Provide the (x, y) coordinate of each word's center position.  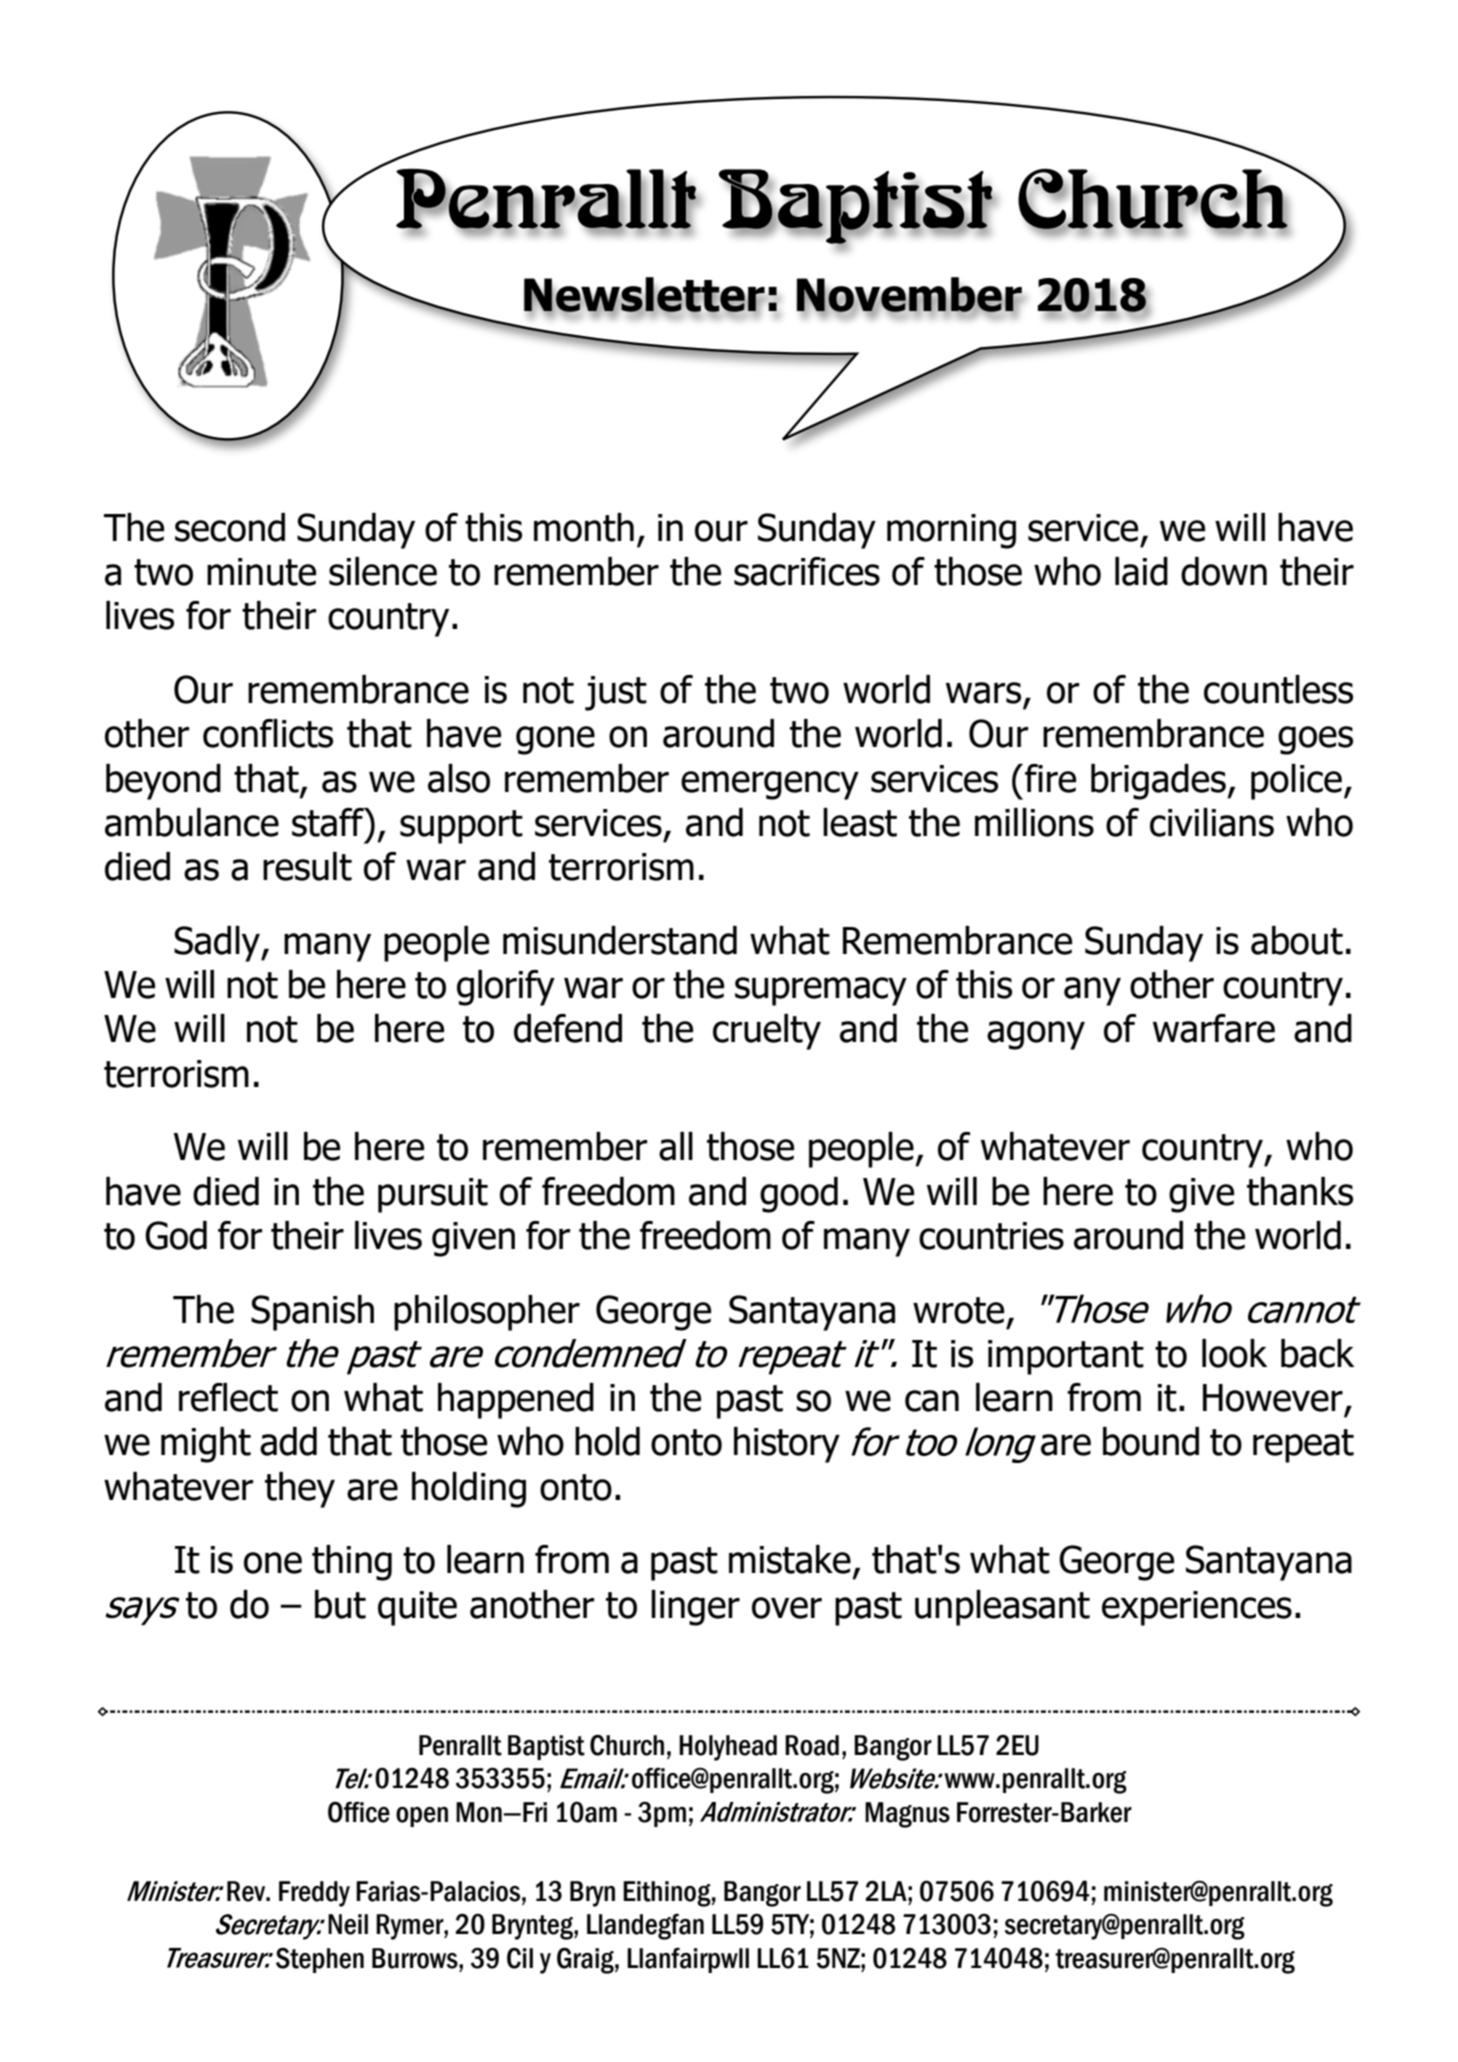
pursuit (433, 1195)
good (799, 1195)
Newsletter (644, 295)
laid (1141, 571)
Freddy (314, 1894)
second (230, 527)
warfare (1214, 1028)
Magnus (907, 1815)
